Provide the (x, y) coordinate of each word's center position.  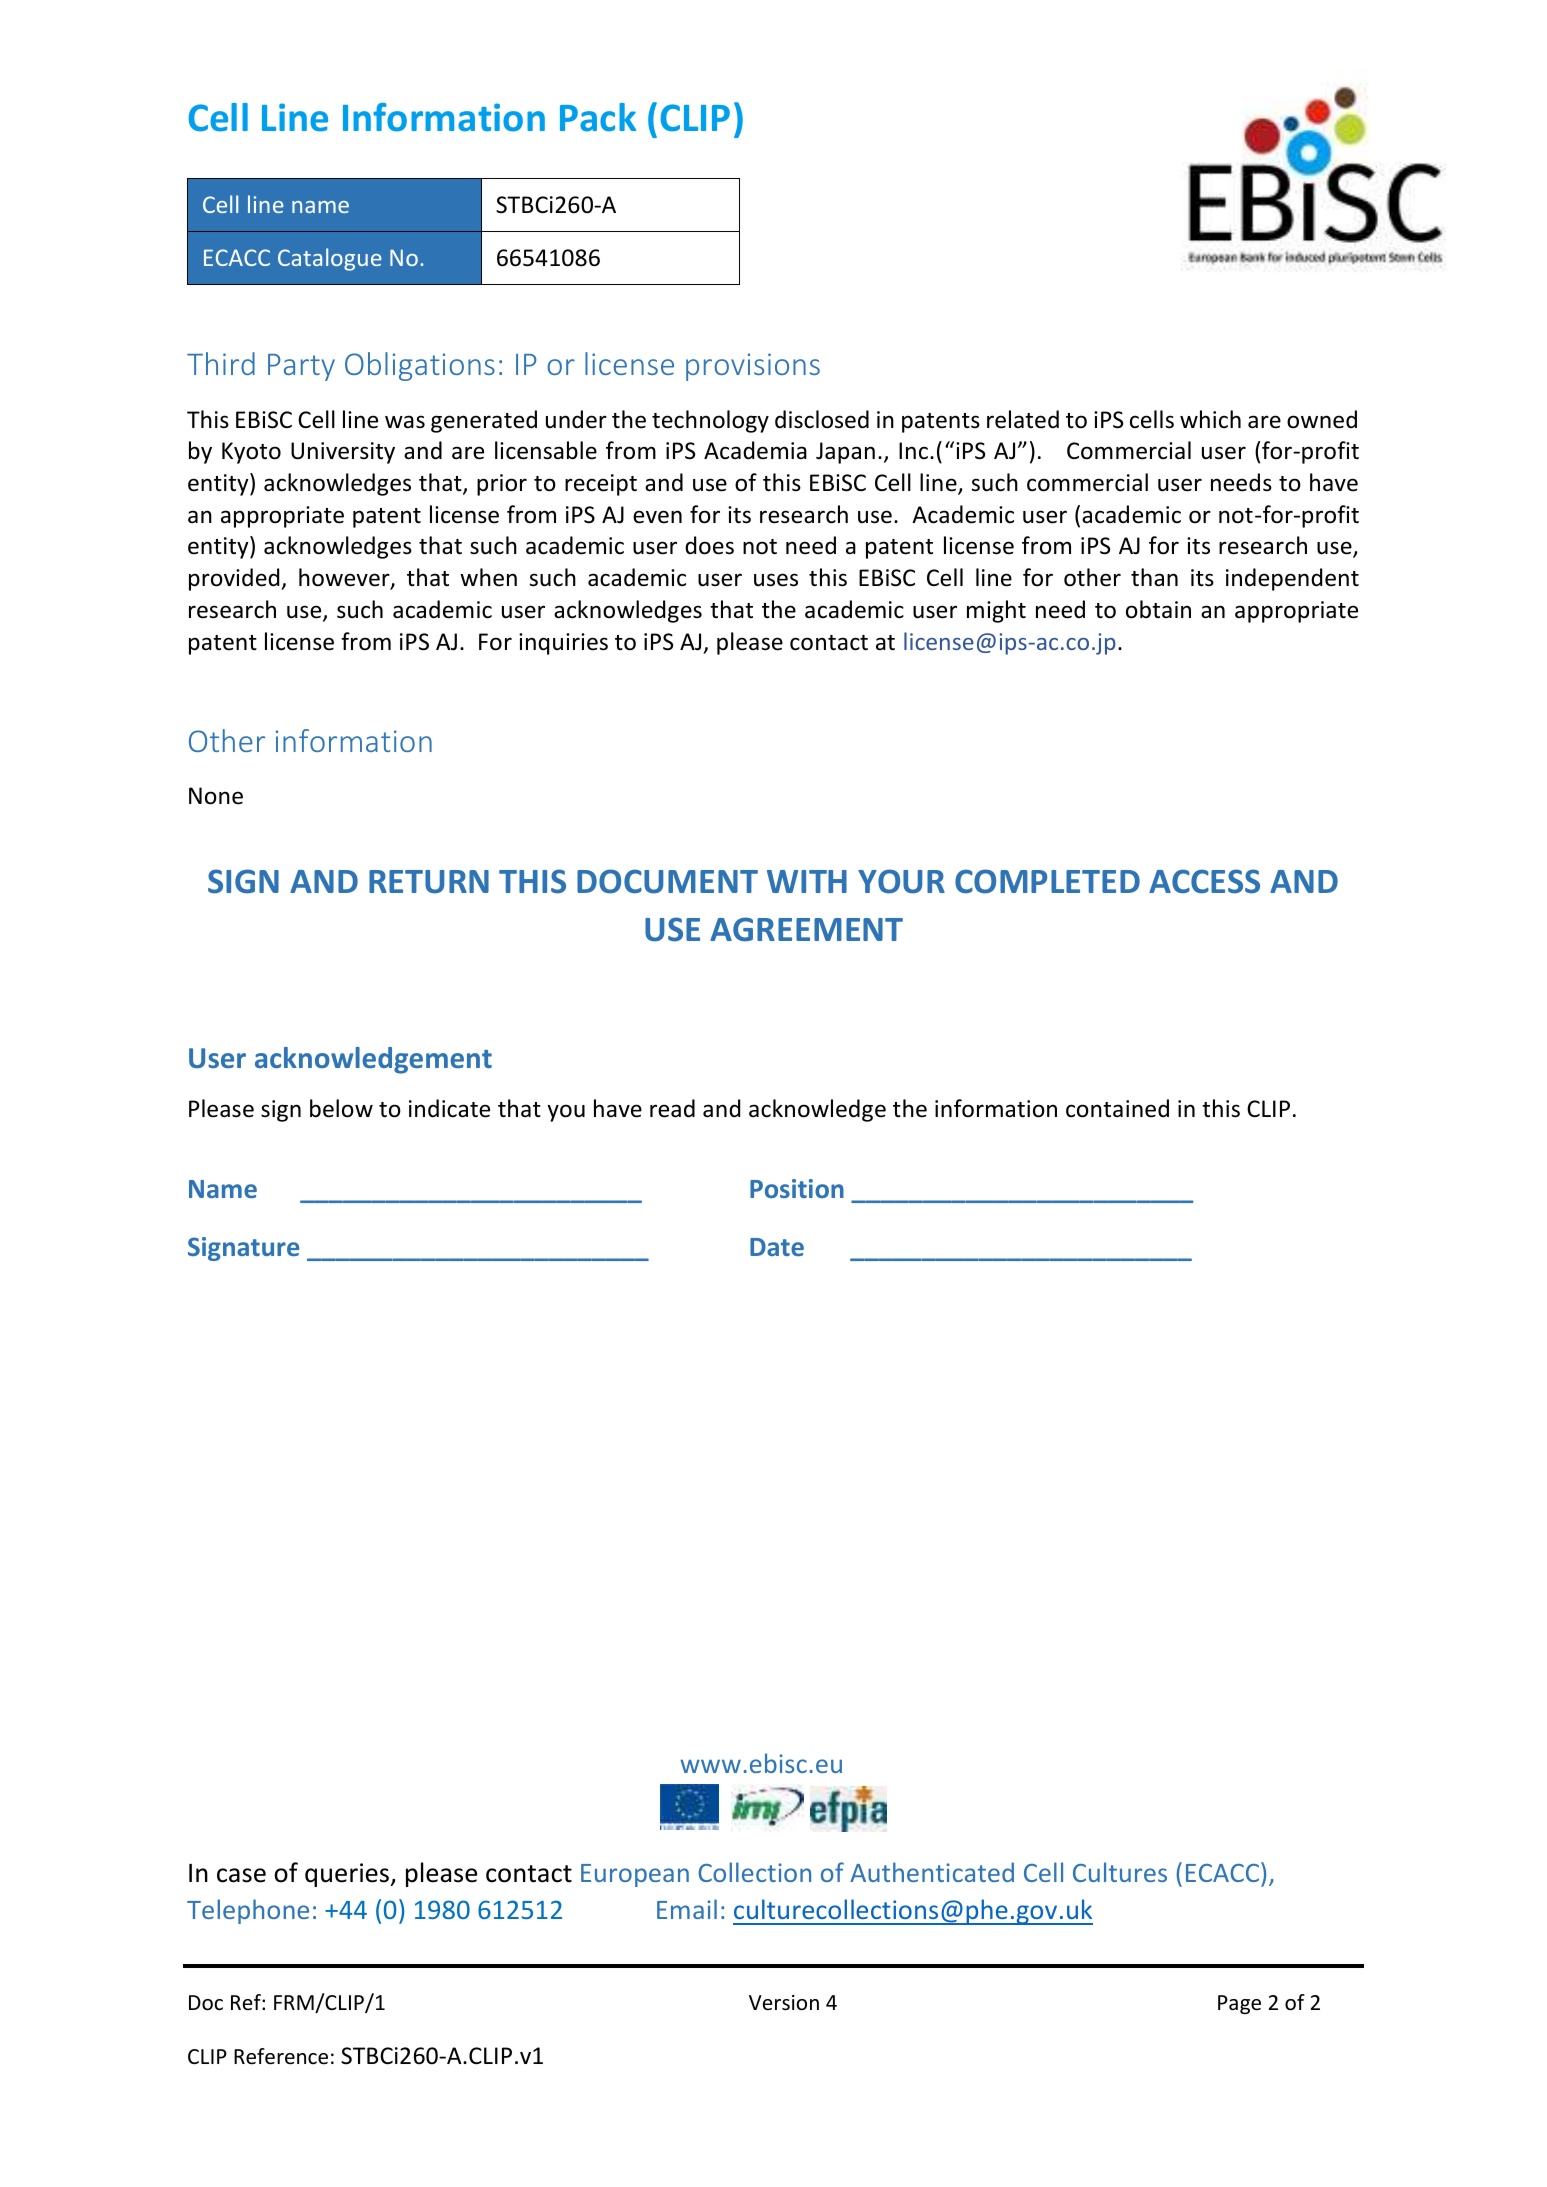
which (1210, 419)
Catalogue (330, 259)
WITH (807, 881)
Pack (598, 117)
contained (1117, 1108)
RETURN (429, 882)
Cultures (1120, 1872)
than (1154, 577)
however (345, 578)
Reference (281, 2056)
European (635, 1875)
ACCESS (1204, 881)
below (341, 1108)
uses (776, 580)
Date (777, 1247)
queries (348, 1875)
